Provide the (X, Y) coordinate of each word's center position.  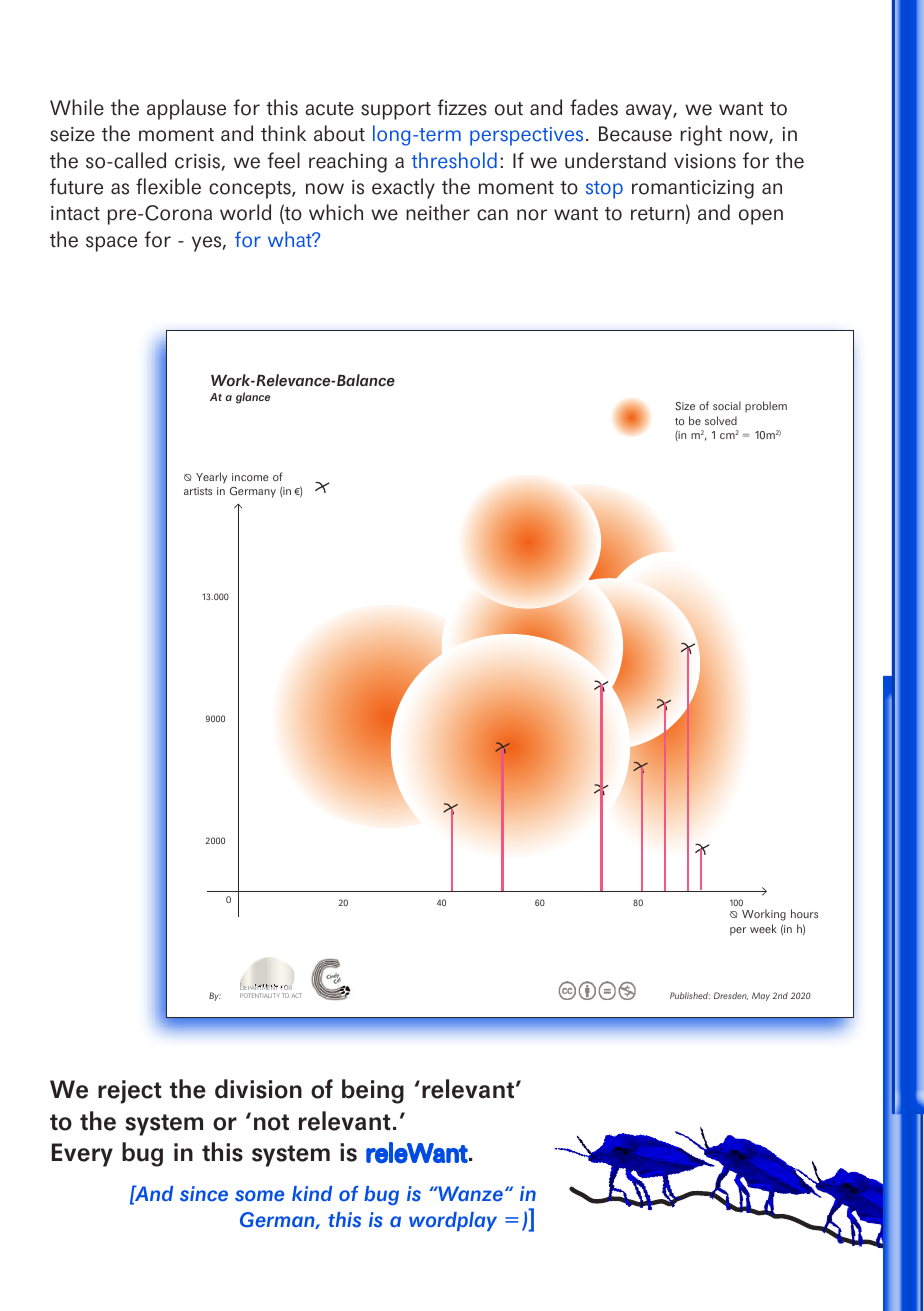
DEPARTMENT (259, 987)
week (763, 928)
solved (721, 420)
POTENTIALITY (259, 995)
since (204, 1194)
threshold (454, 160)
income (250, 477)
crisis (198, 162)
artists (198, 491)
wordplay (453, 1221)
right (701, 135)
